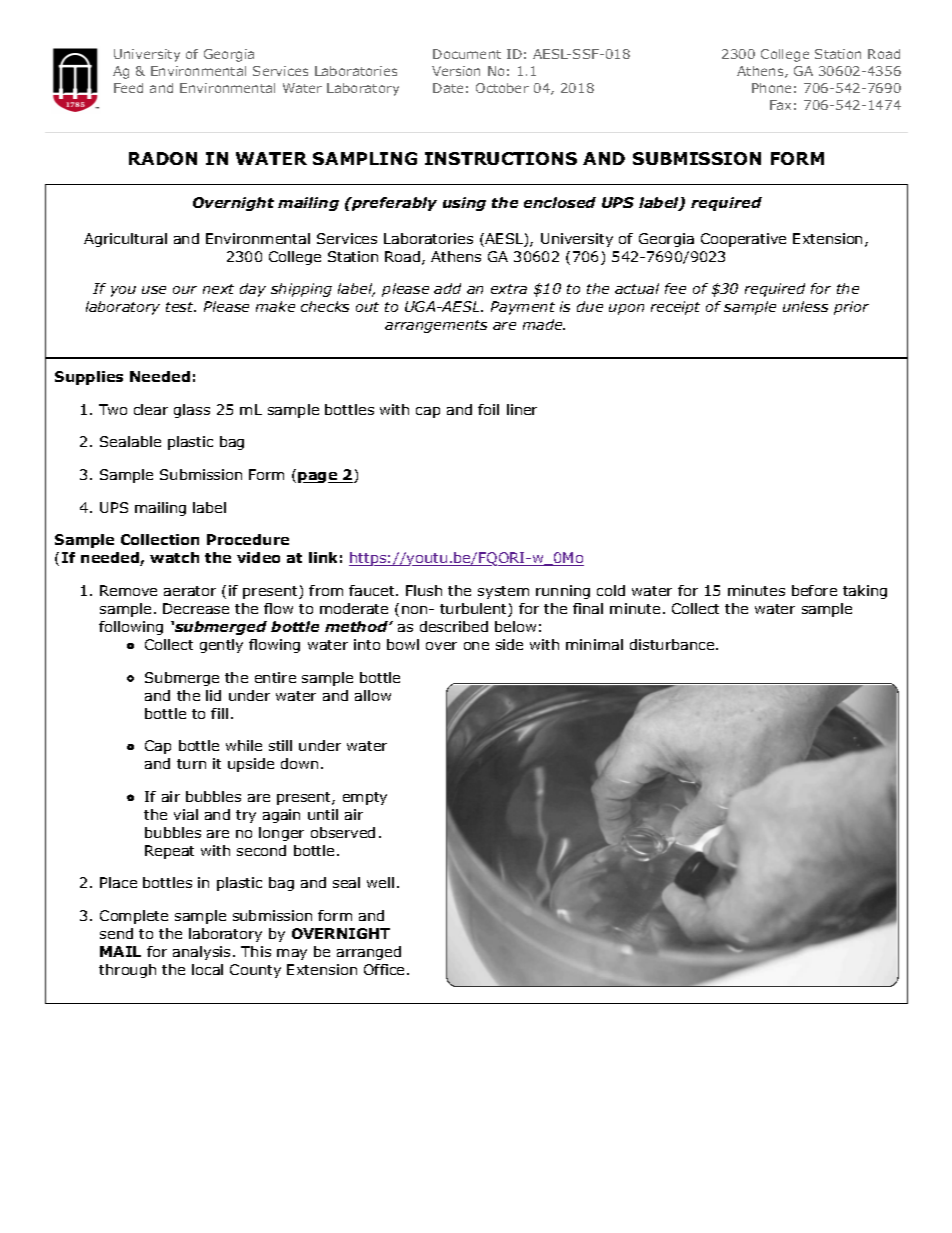 The width and height of the screenshot is (952, 1233). I want to click on analysis, so click(201, 953).
